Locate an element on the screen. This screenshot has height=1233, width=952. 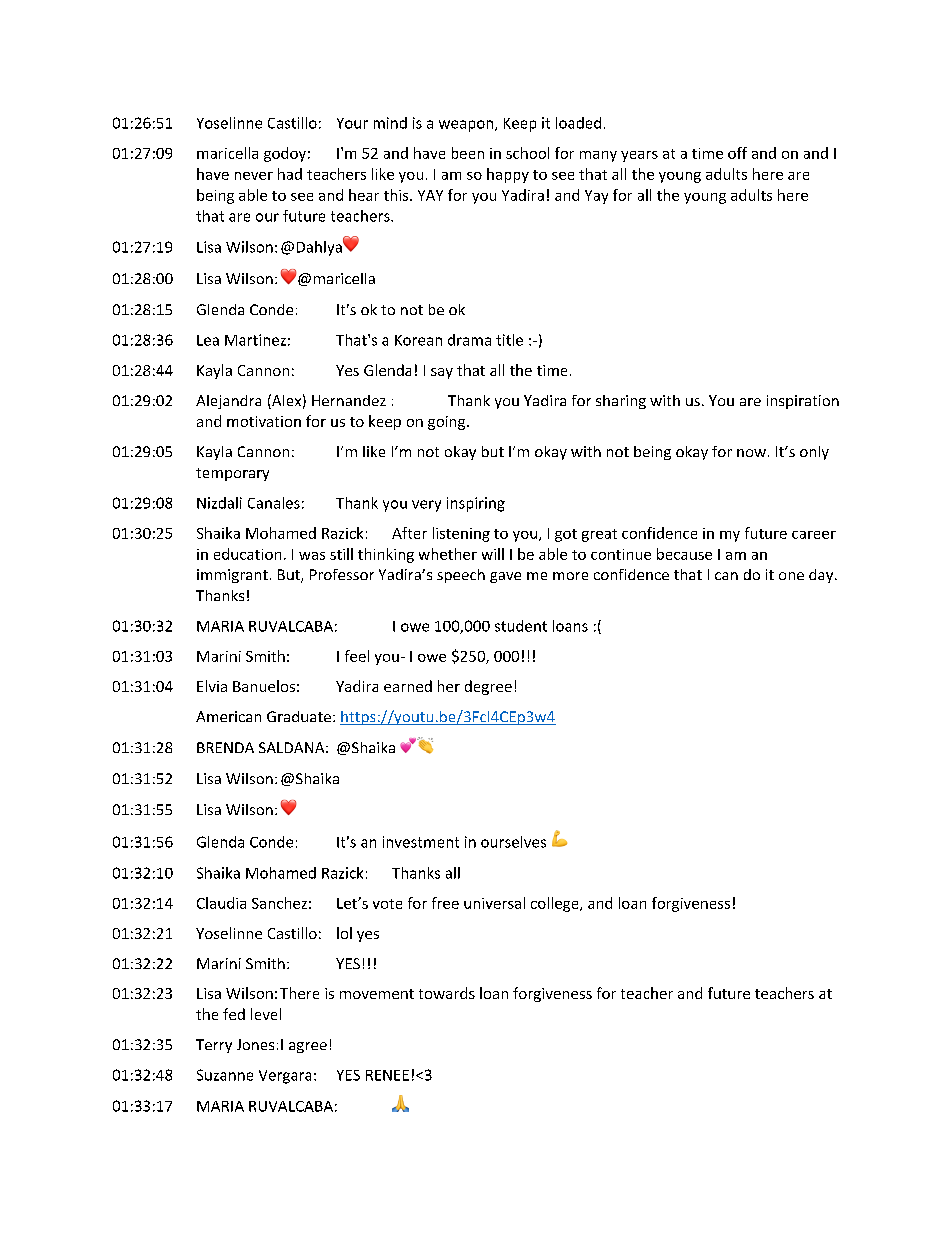
had is located at coordinates (290, 174).
